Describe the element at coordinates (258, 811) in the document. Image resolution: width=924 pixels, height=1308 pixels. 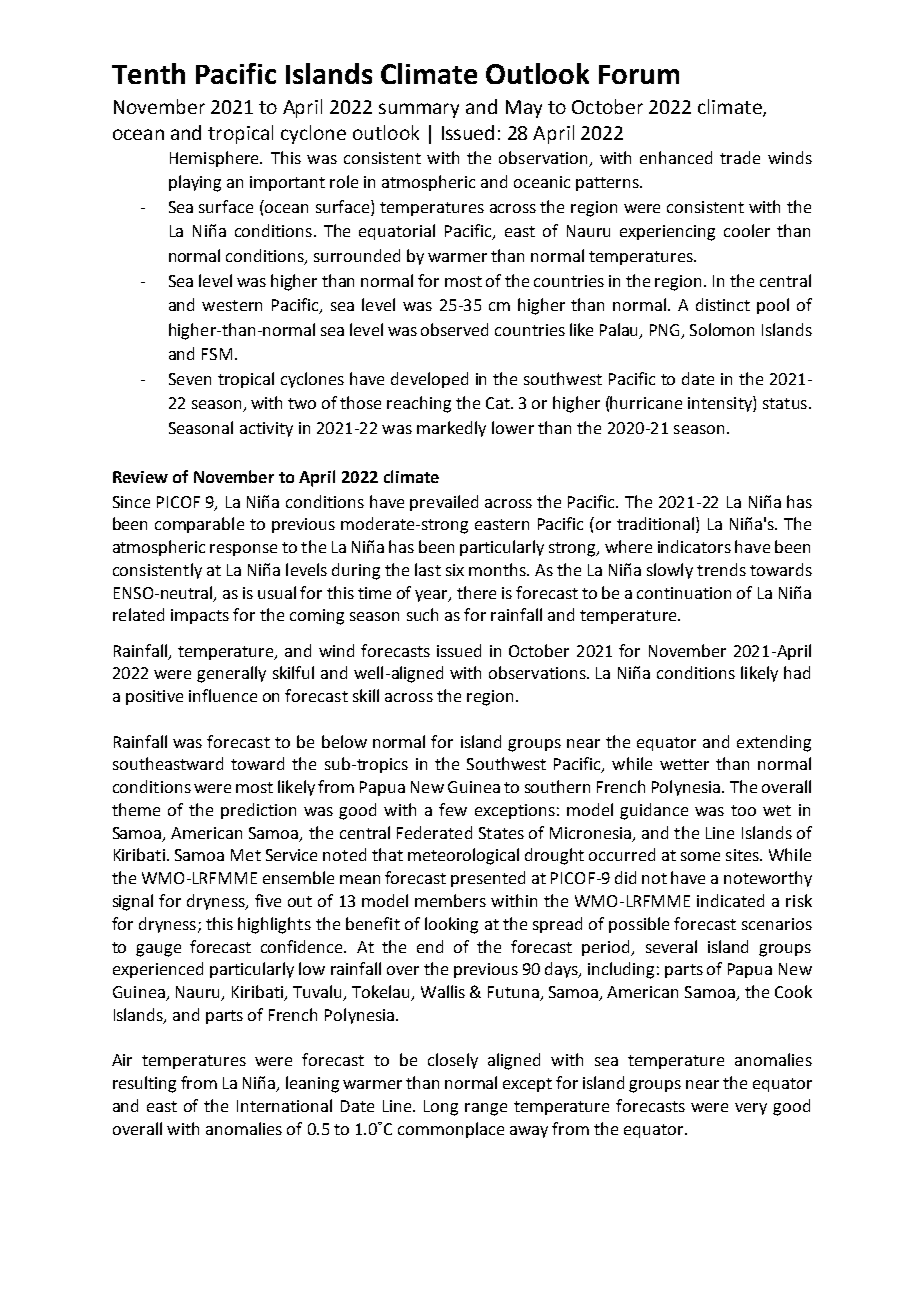
I see `prediction` at that location.
